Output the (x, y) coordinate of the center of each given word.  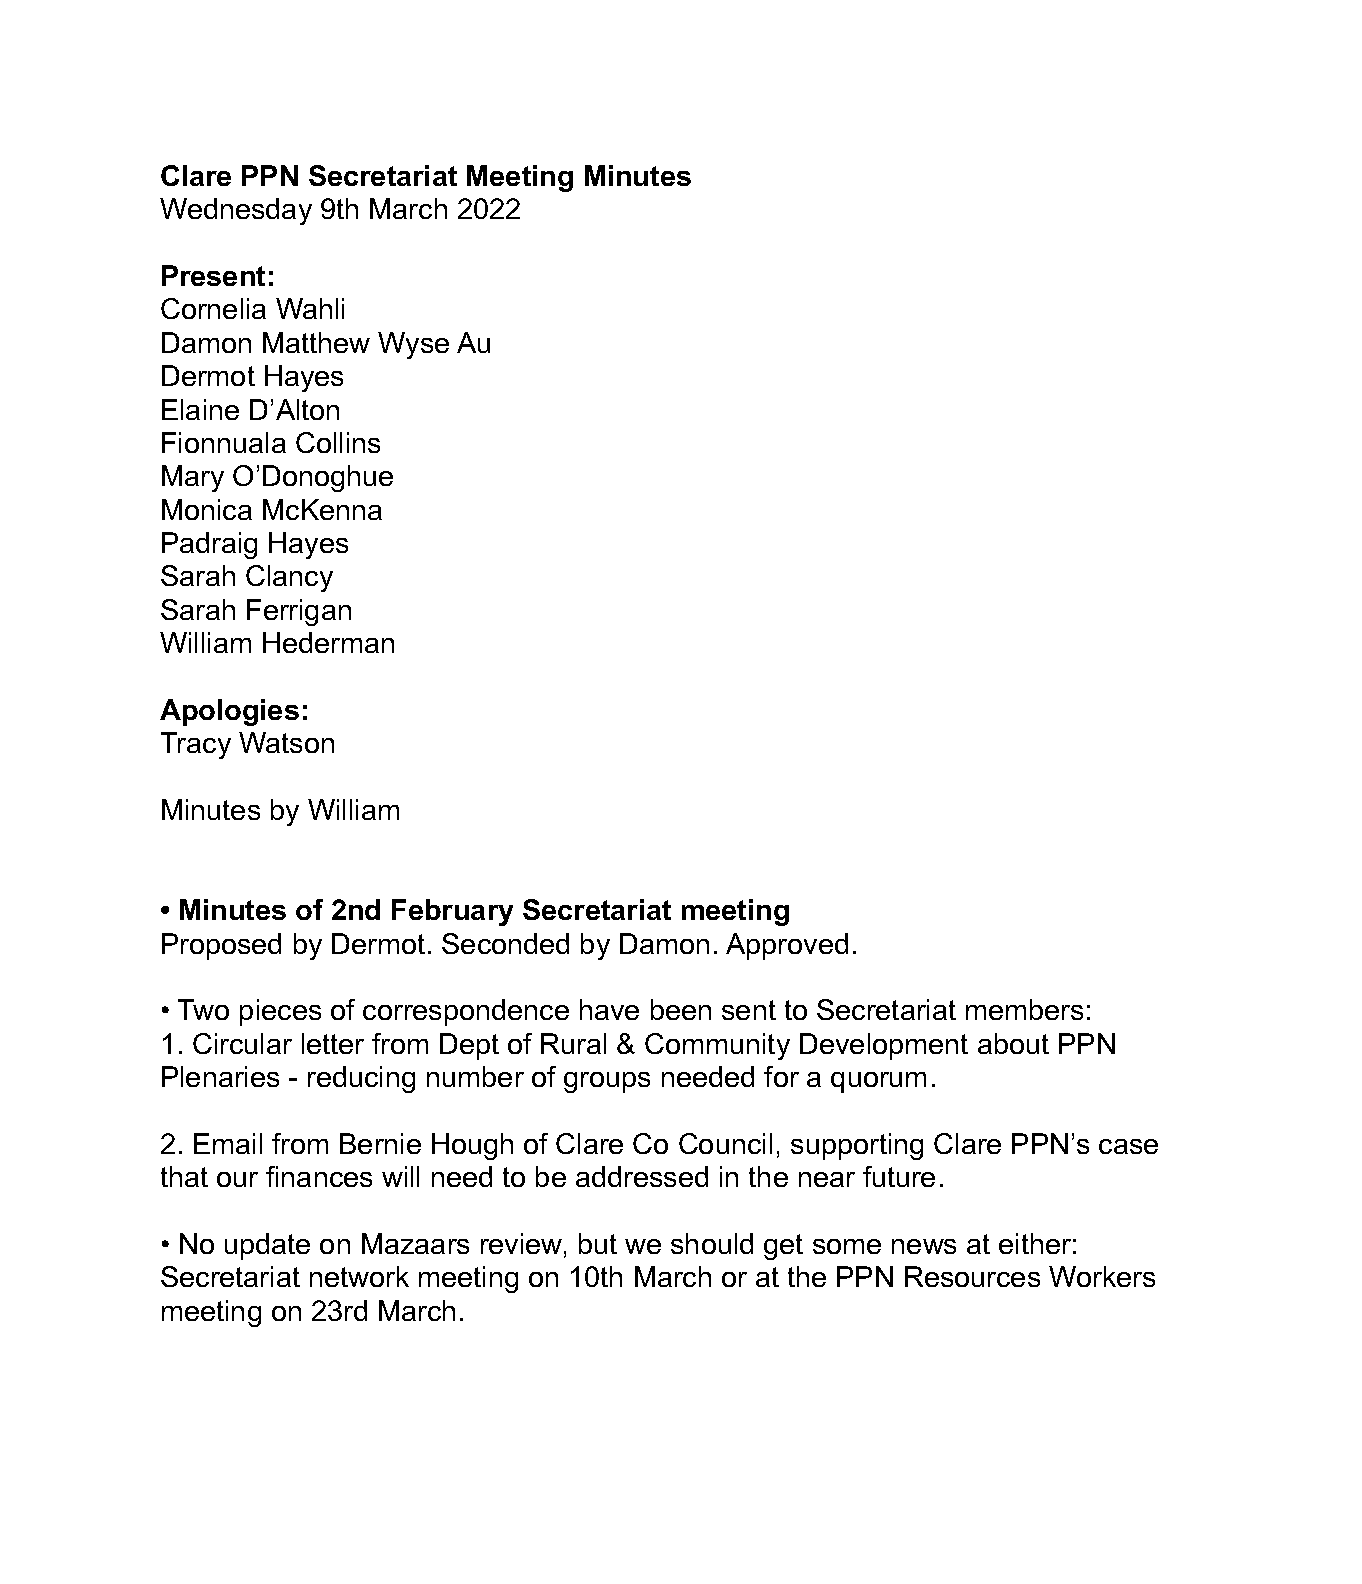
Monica (207, 509)
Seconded (505, 943)
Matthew (316, 342)
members (1024, 1009)
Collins (338, 442)
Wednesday (236, 211)
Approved (787, 946)
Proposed (221, 946)
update (267, 1246)
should (712, 1243)
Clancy (289, 578)
